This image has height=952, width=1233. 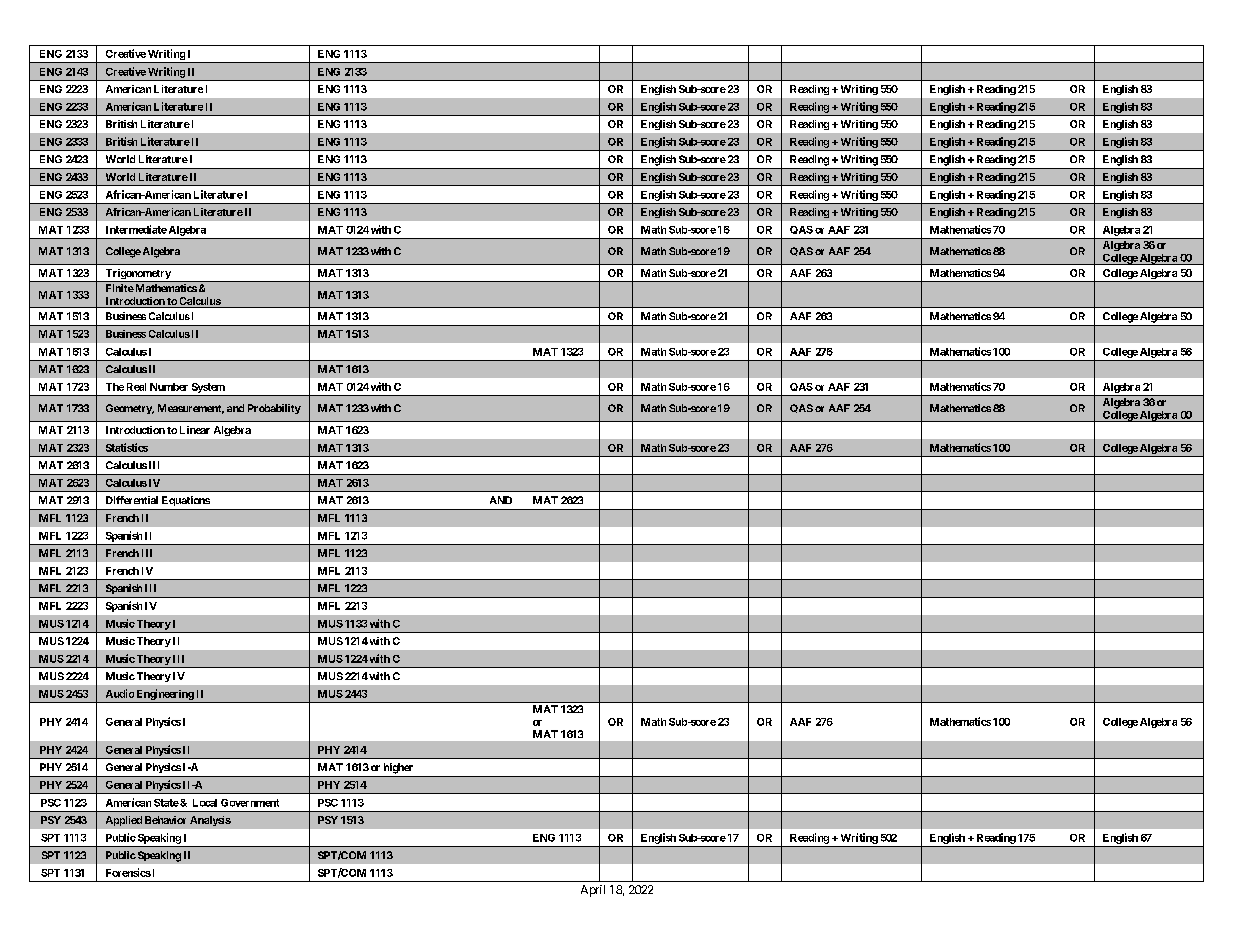 What do you see at coordinates (120, 693) in the image?
I see `Audio` at bounding box center [120, 693].
